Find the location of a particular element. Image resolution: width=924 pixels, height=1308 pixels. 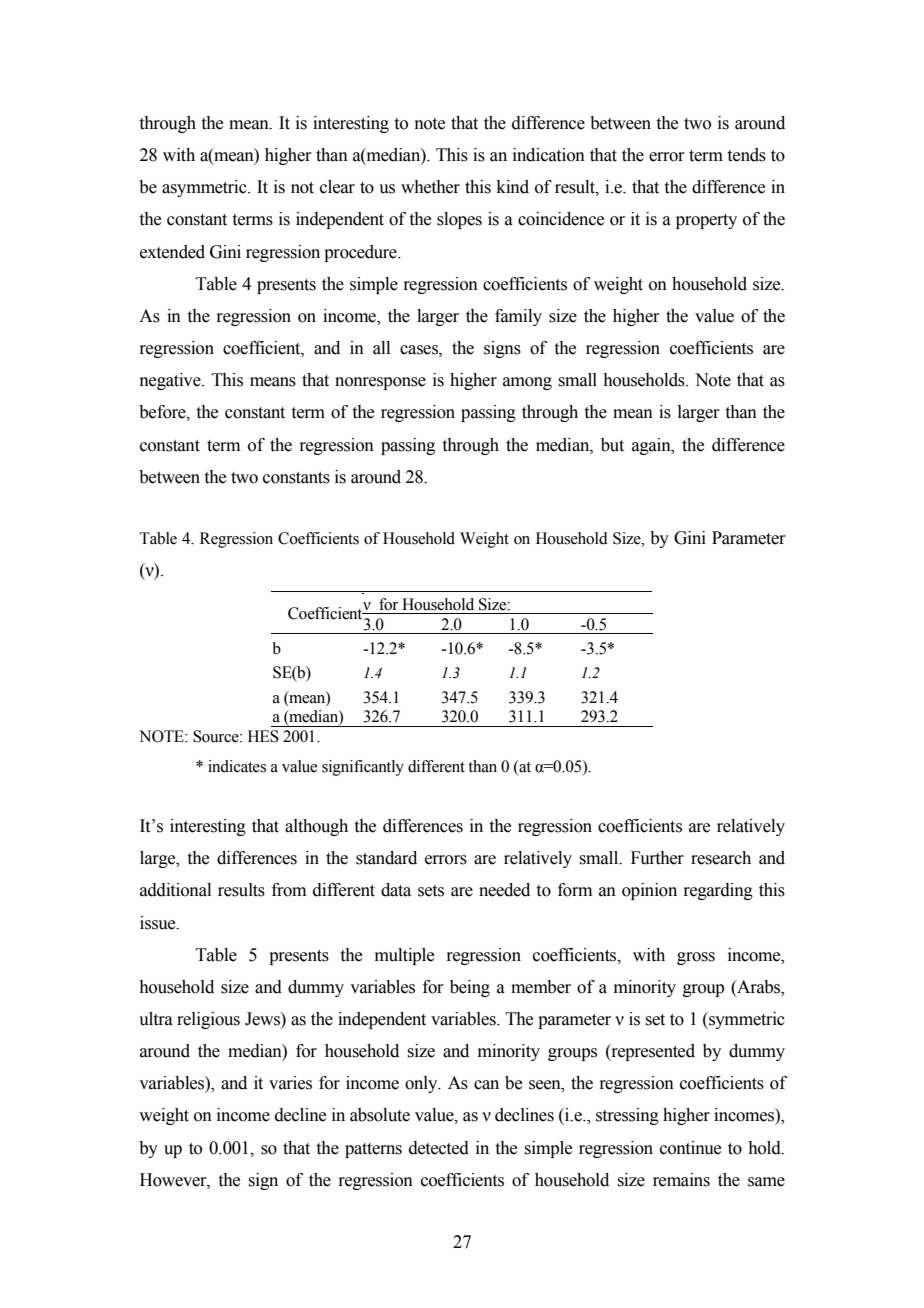

detected is located at coordinates (439, 1148).
